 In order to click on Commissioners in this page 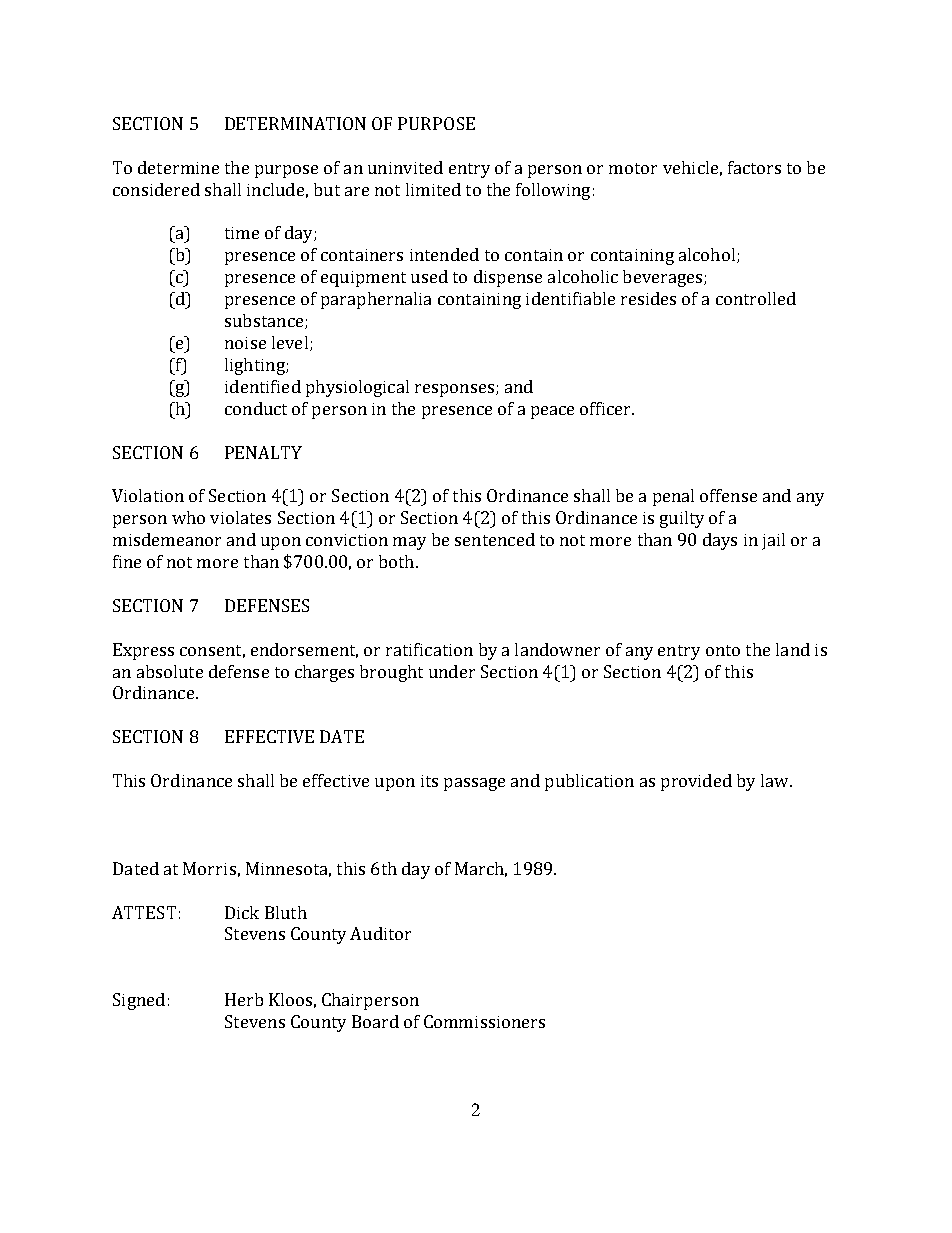, I will do `click(484, 1021)`.
